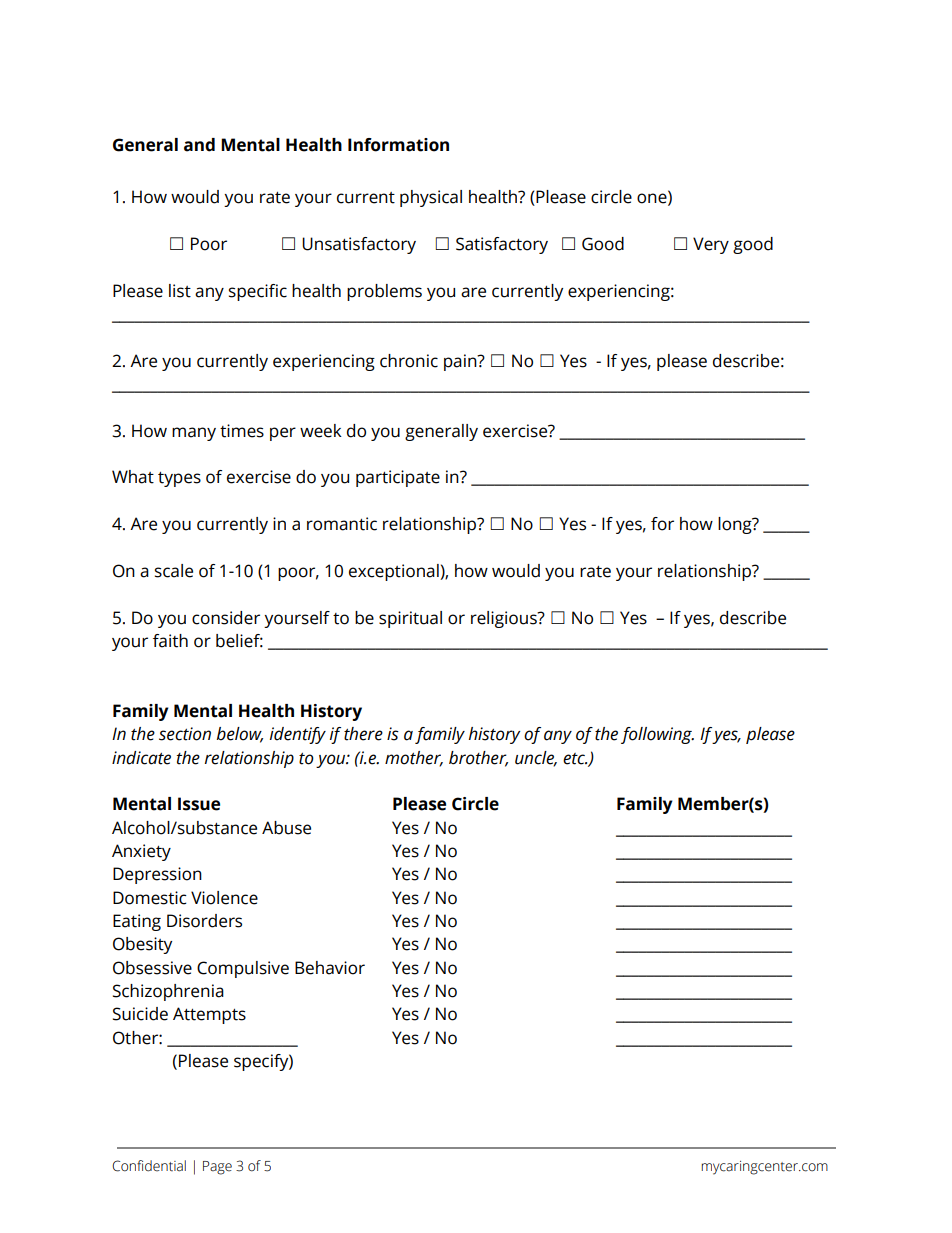 The width and height of the image is (952, 1233). What do you see at coordinates (185, 734) in the image?
I see `section` at bounding box center [185, 734].
